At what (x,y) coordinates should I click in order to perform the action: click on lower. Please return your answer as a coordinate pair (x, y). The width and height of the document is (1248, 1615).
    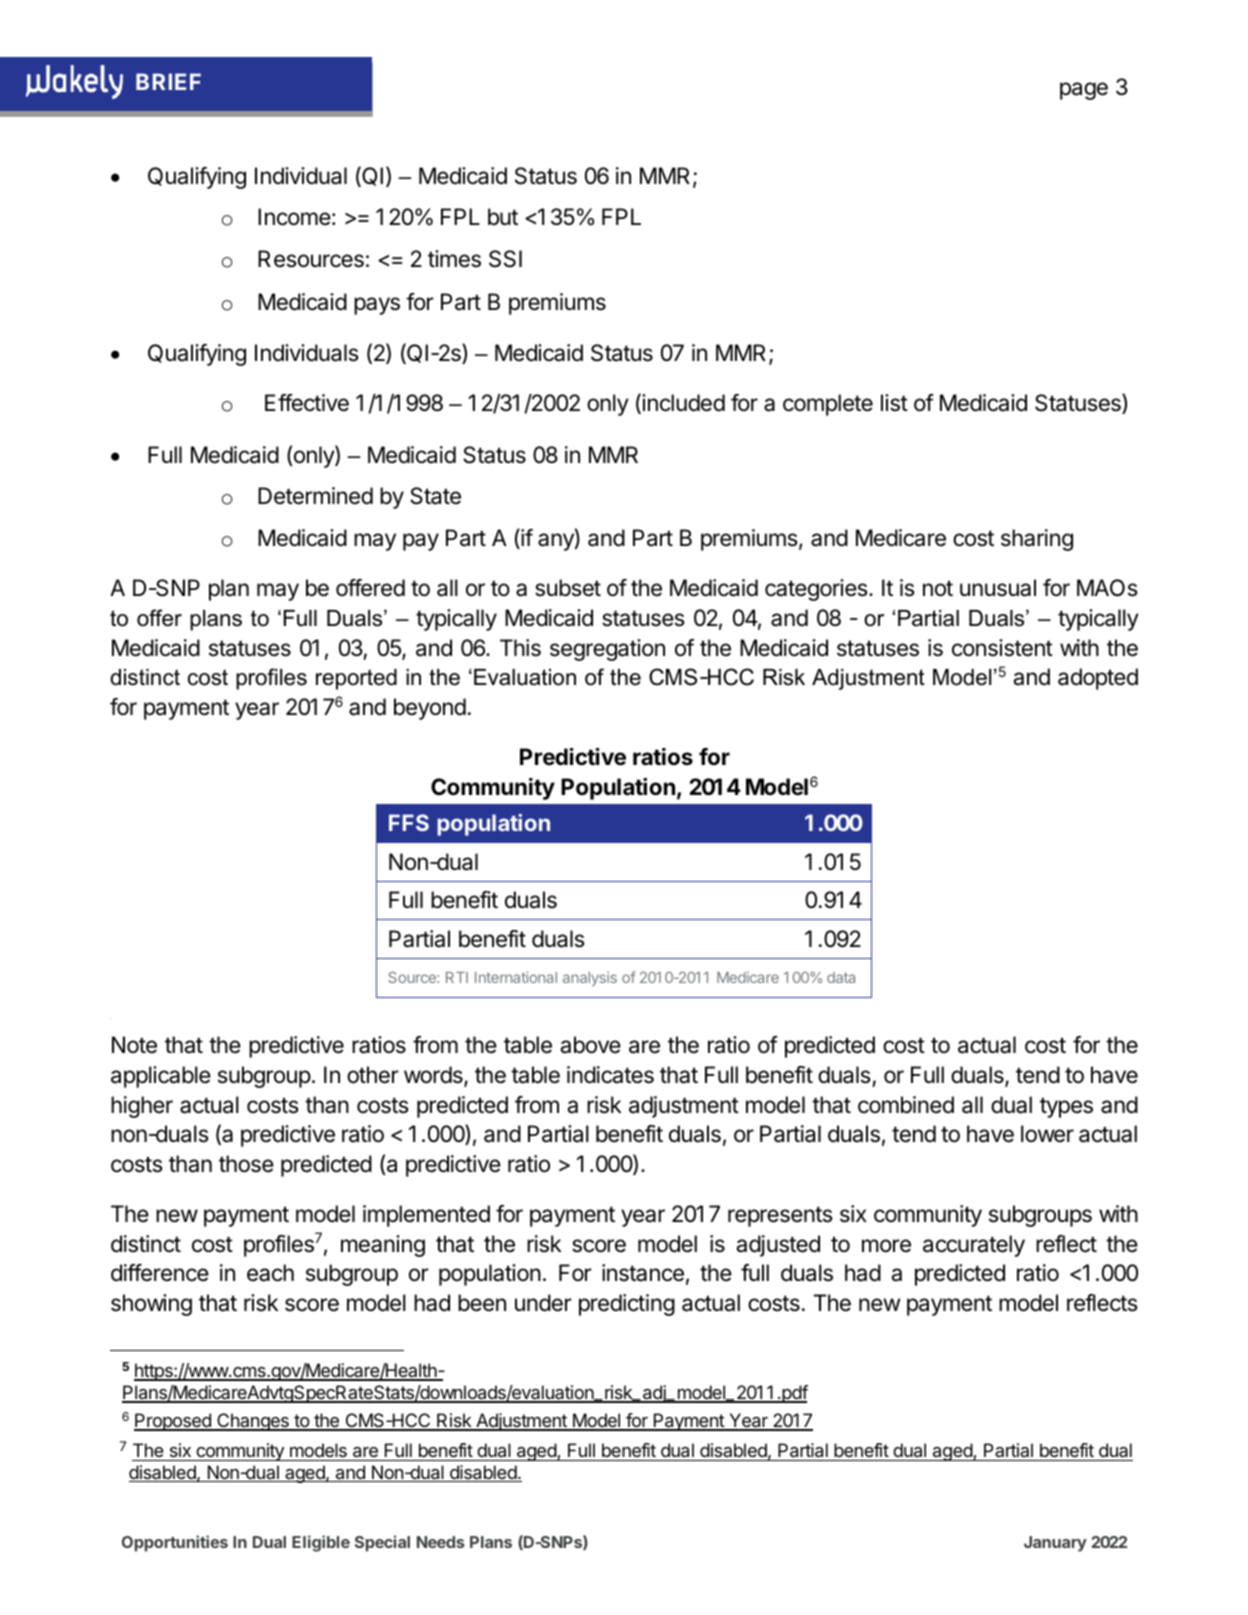
    Looking at the image, I should click on (1047, 1134).
